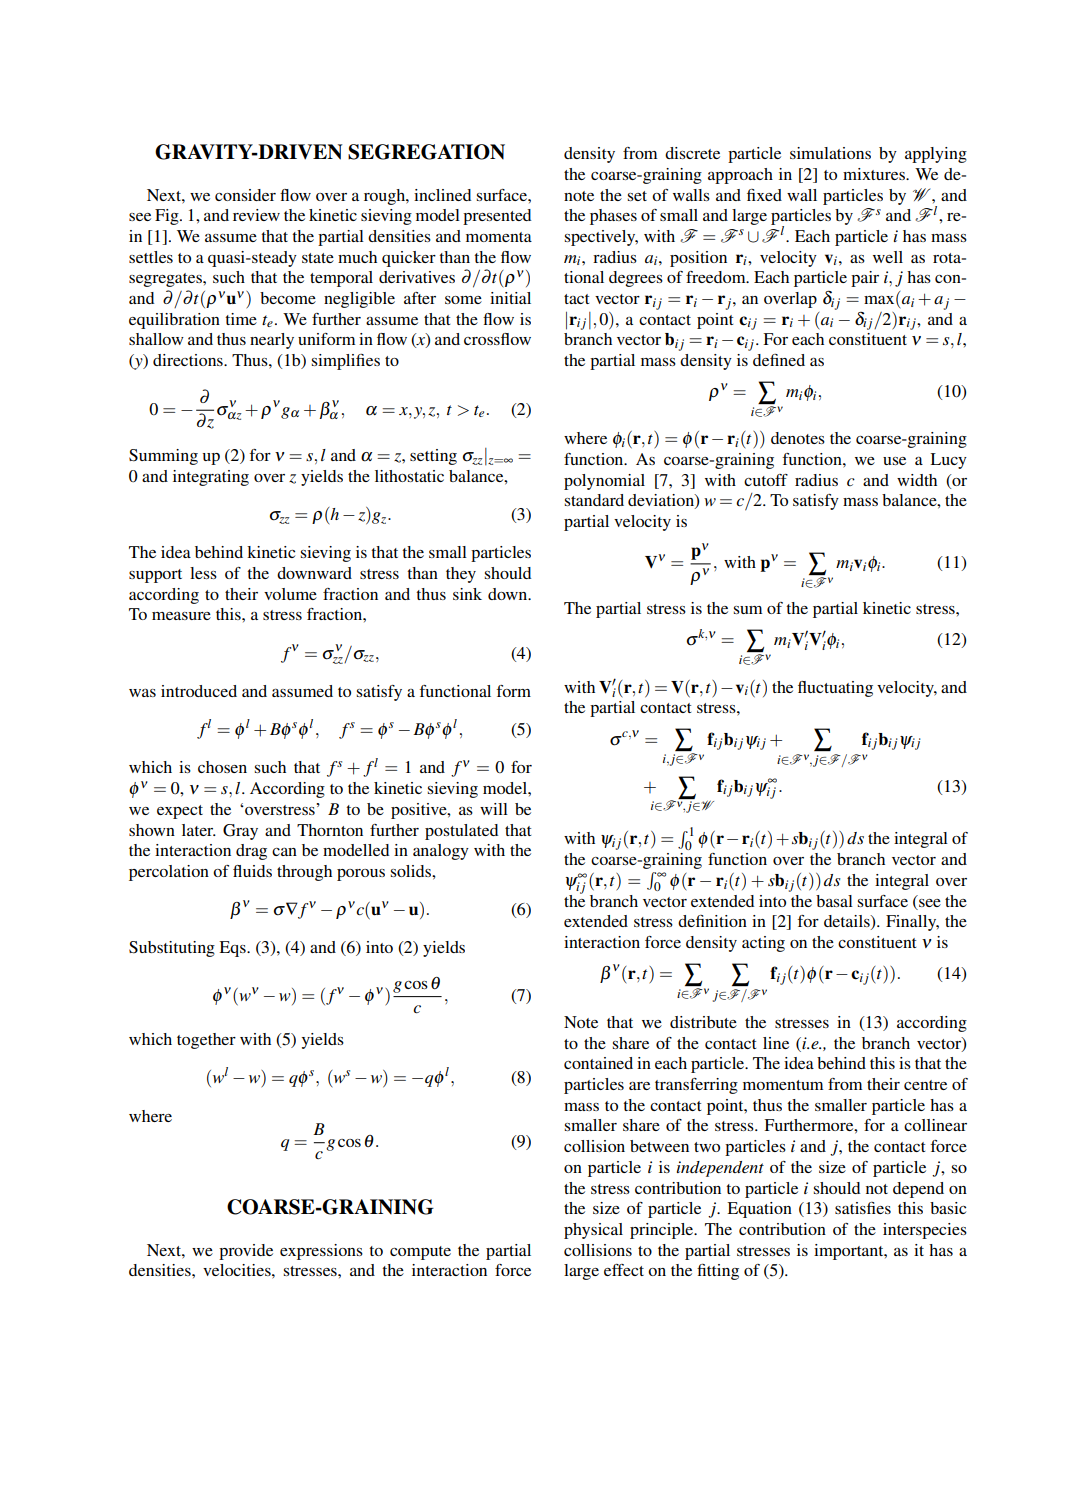  I want to click on mixtures, so click(875, 174).
